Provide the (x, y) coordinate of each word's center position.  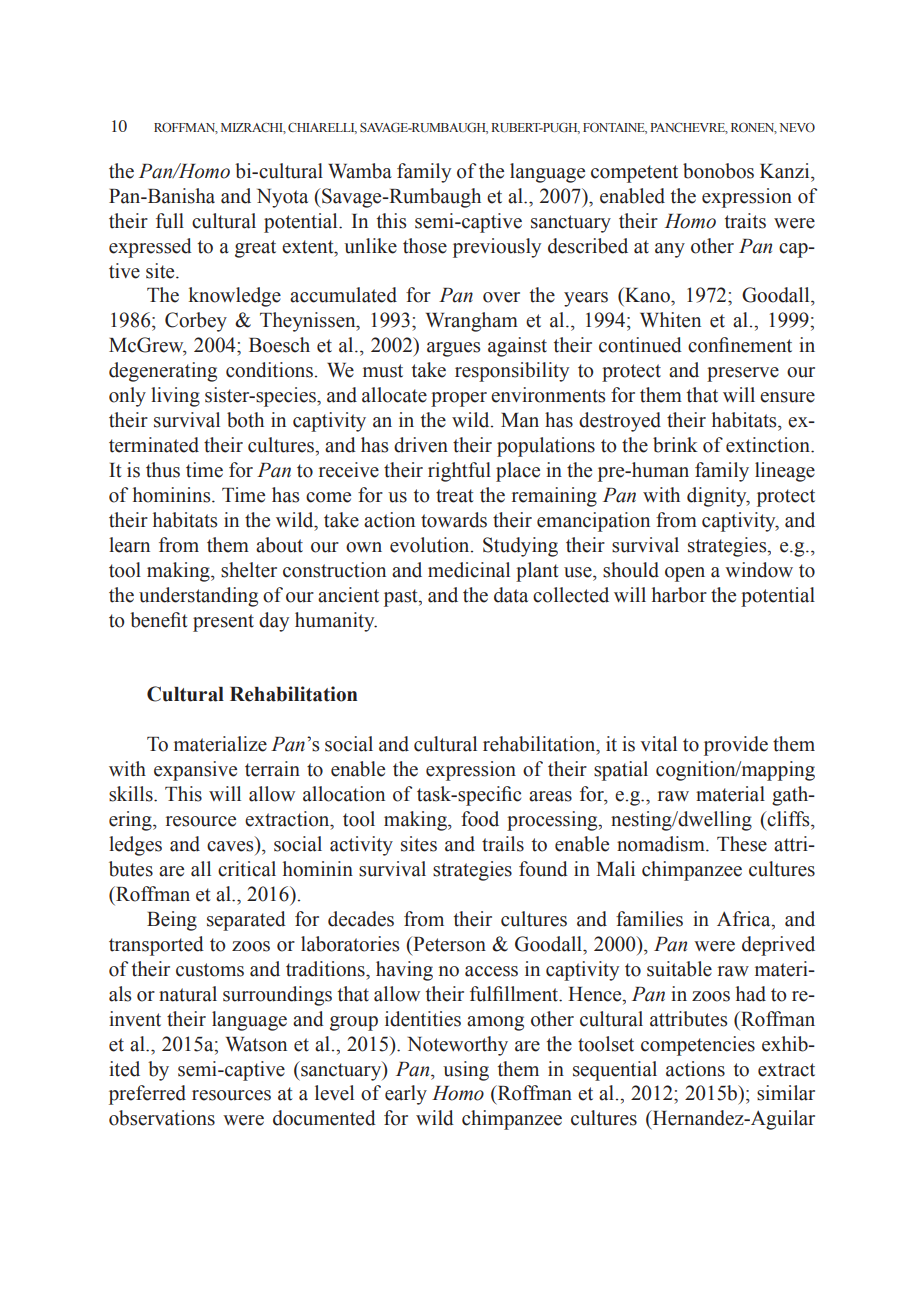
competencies (698, 1046)
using (466, 1071)
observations (162, 1118)
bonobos (718, 171)
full (170, 221)
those (425, 246)
